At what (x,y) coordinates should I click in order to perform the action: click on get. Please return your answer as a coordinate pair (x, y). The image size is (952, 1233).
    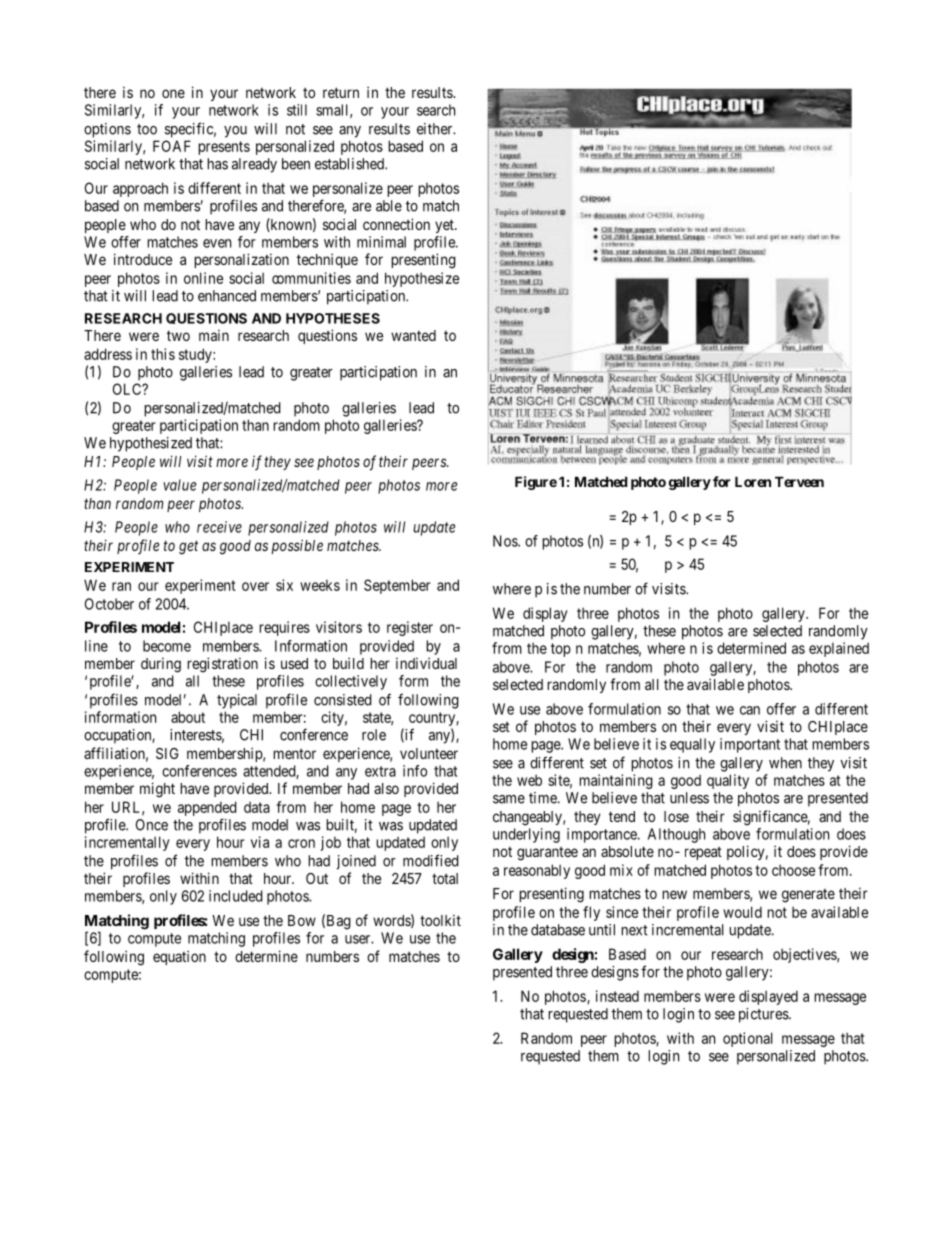
    Looking at the image, I should click on (188, 547).
